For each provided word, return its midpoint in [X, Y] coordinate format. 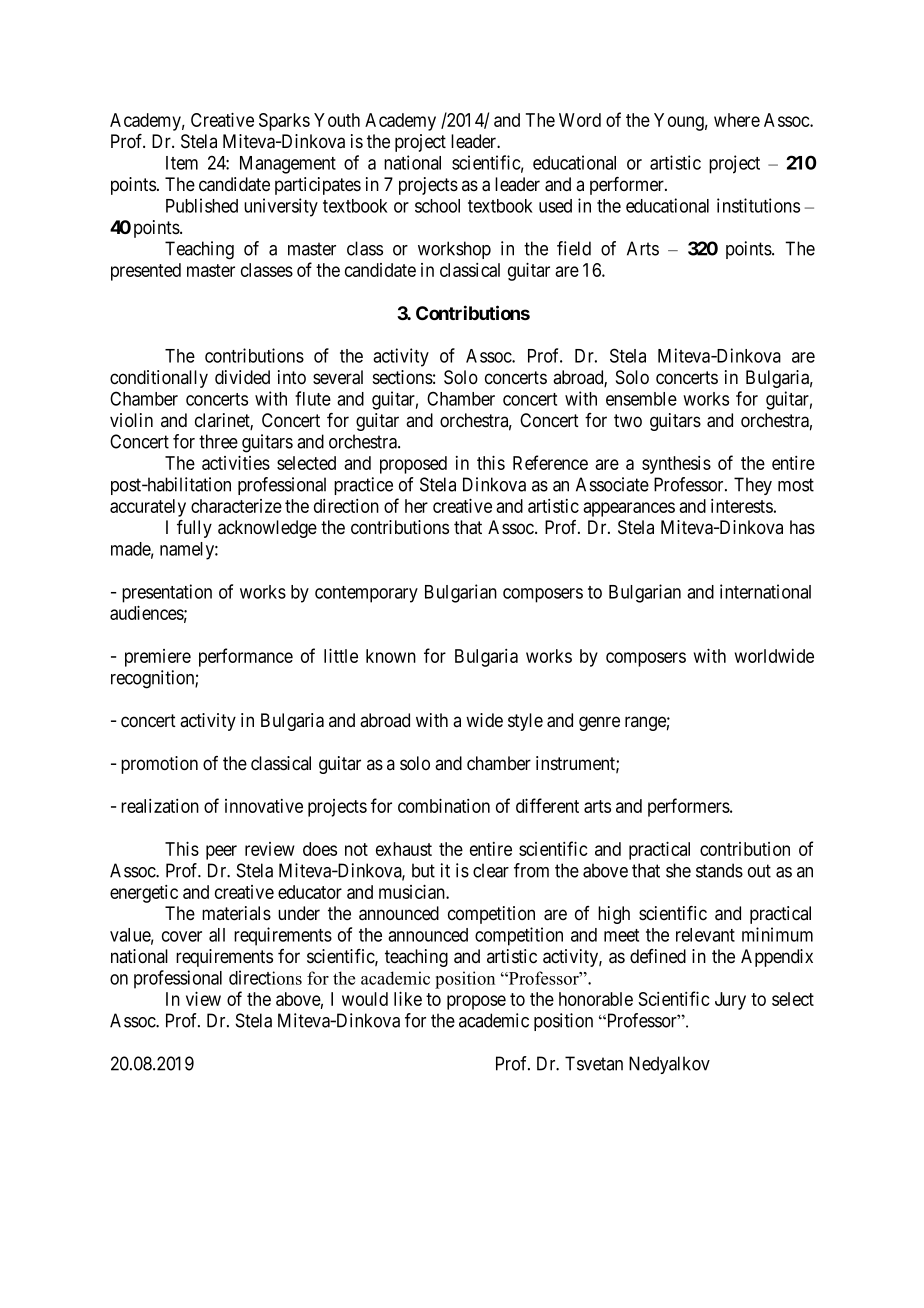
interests [742, 506]
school [437, 206]
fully [194, 529]
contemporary [366, 594]
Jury [730, 1001]
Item [182, 163]
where [737, 120]
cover [182, 936]
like [408, 998]
